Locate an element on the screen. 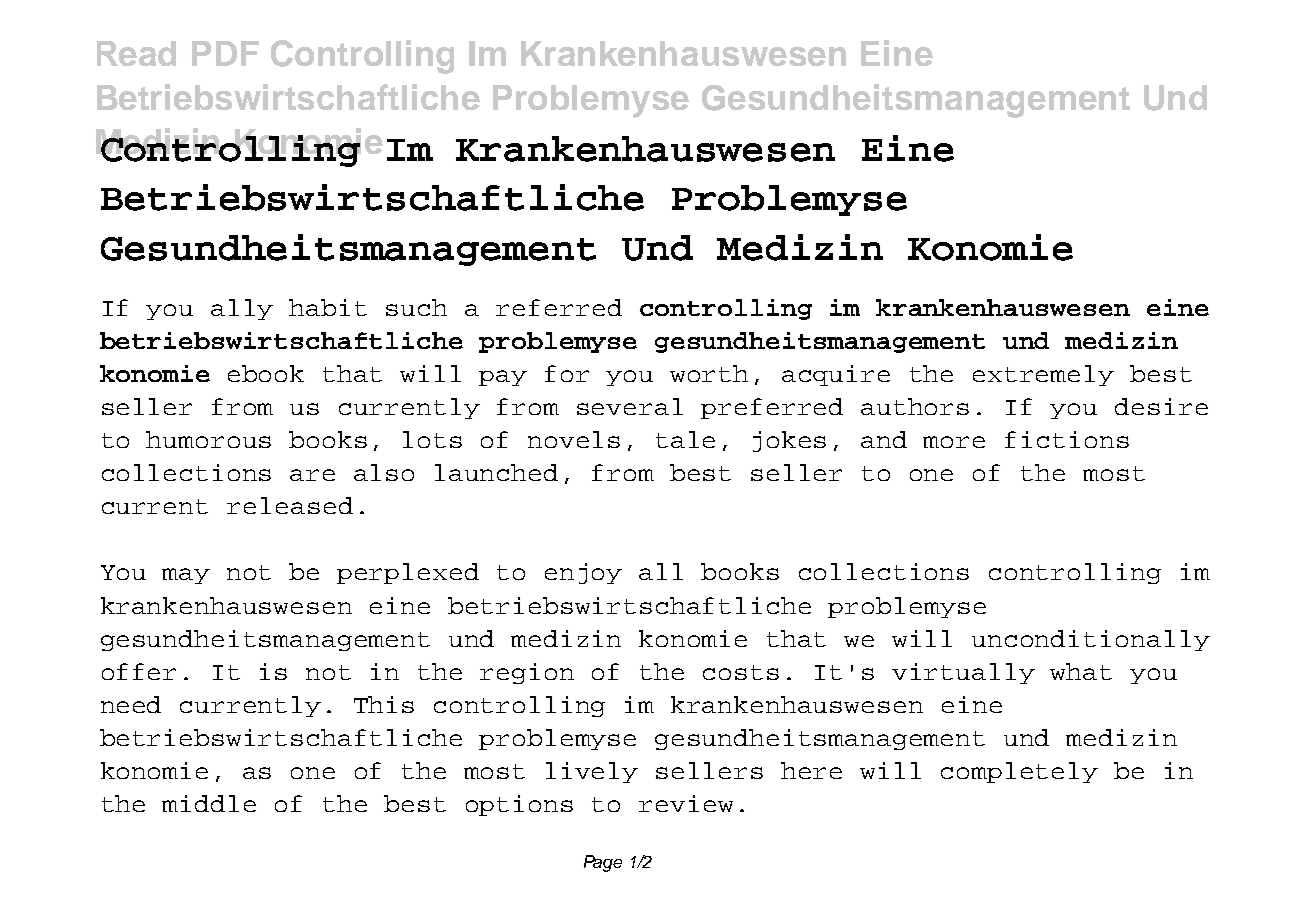 The height and width of the screenshot is (924, 1311). fictions is located at coordinates (1067, 439).
